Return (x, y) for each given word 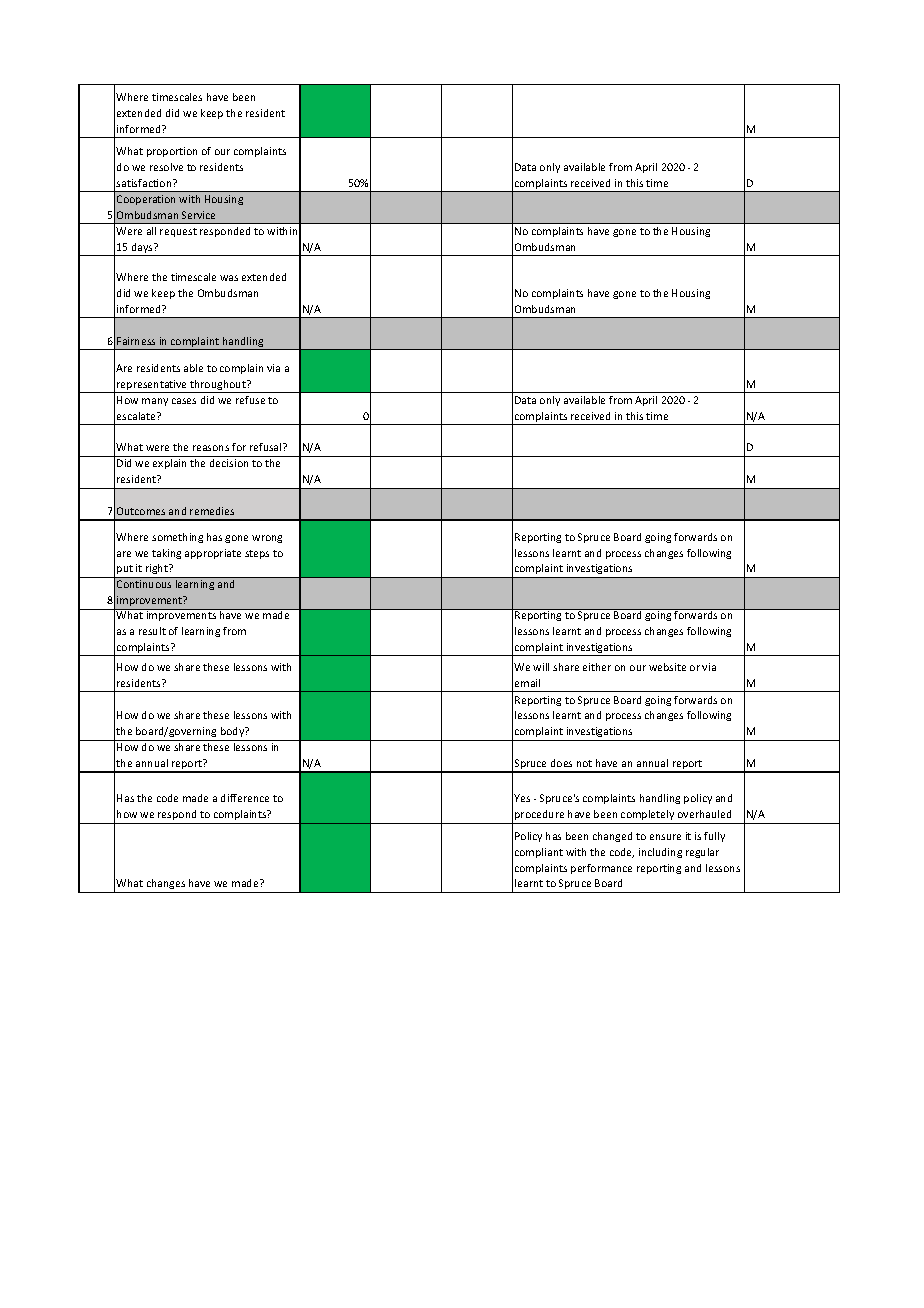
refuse (250, 400)
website (667, 667)
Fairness (136, 341)
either (597, 667)
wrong (267, 539)
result (152, 631)
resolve (166, 167)
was (229, 278)
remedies (212, 511)
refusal (267, 447)
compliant (539, 853)
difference (245, 798)
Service (198, 215)
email (527, 683)
